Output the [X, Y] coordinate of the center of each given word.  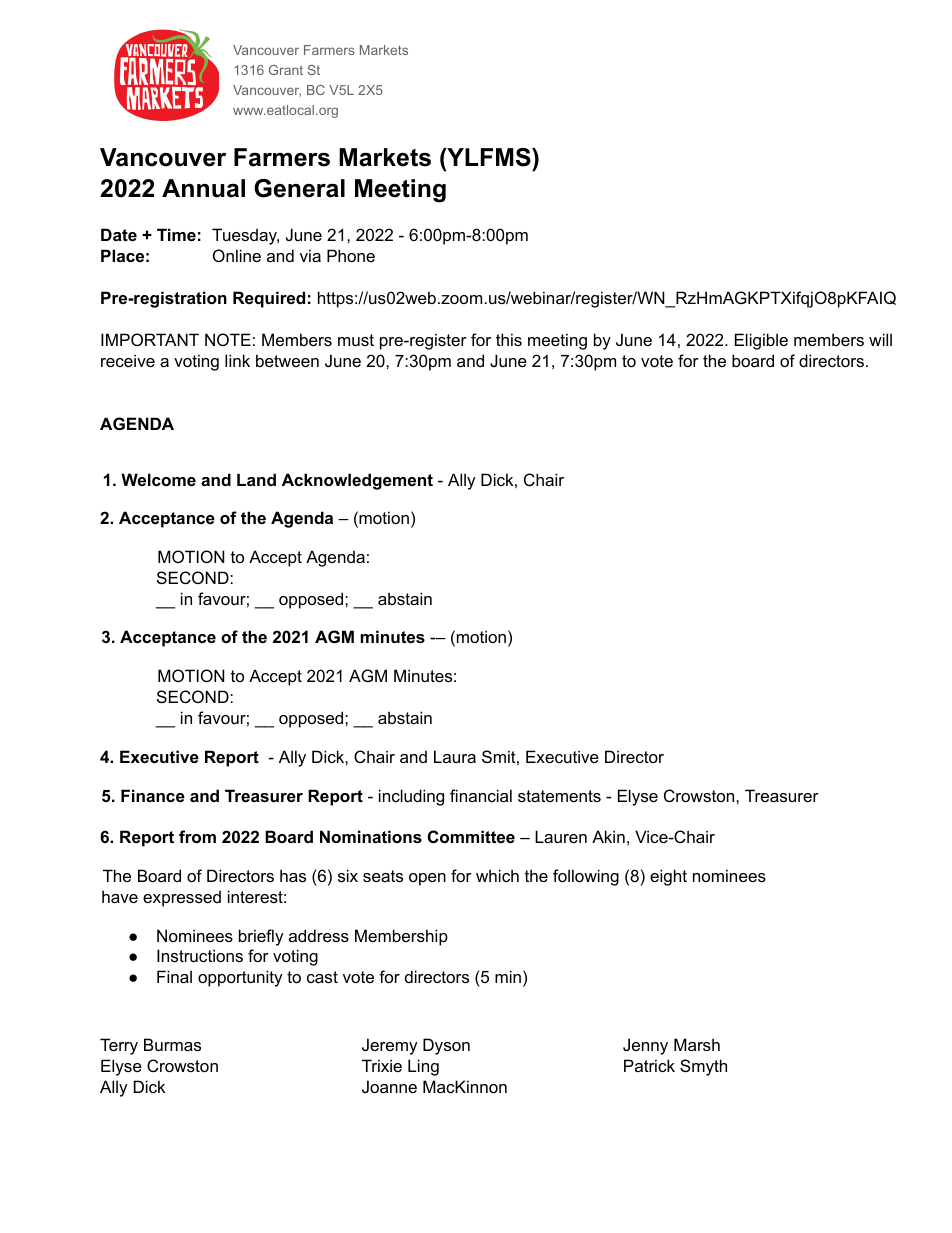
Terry [119, 1046]
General [299, 188]
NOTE [228, 339]
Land [256, 479]
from [197, 836]
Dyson [446, 1046]
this [509, 339]
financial [481, 795]
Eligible [761, 341]
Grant [286, 70]
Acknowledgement [357, 481]
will [880, 339]
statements [559, 796]
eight [668, 877]
